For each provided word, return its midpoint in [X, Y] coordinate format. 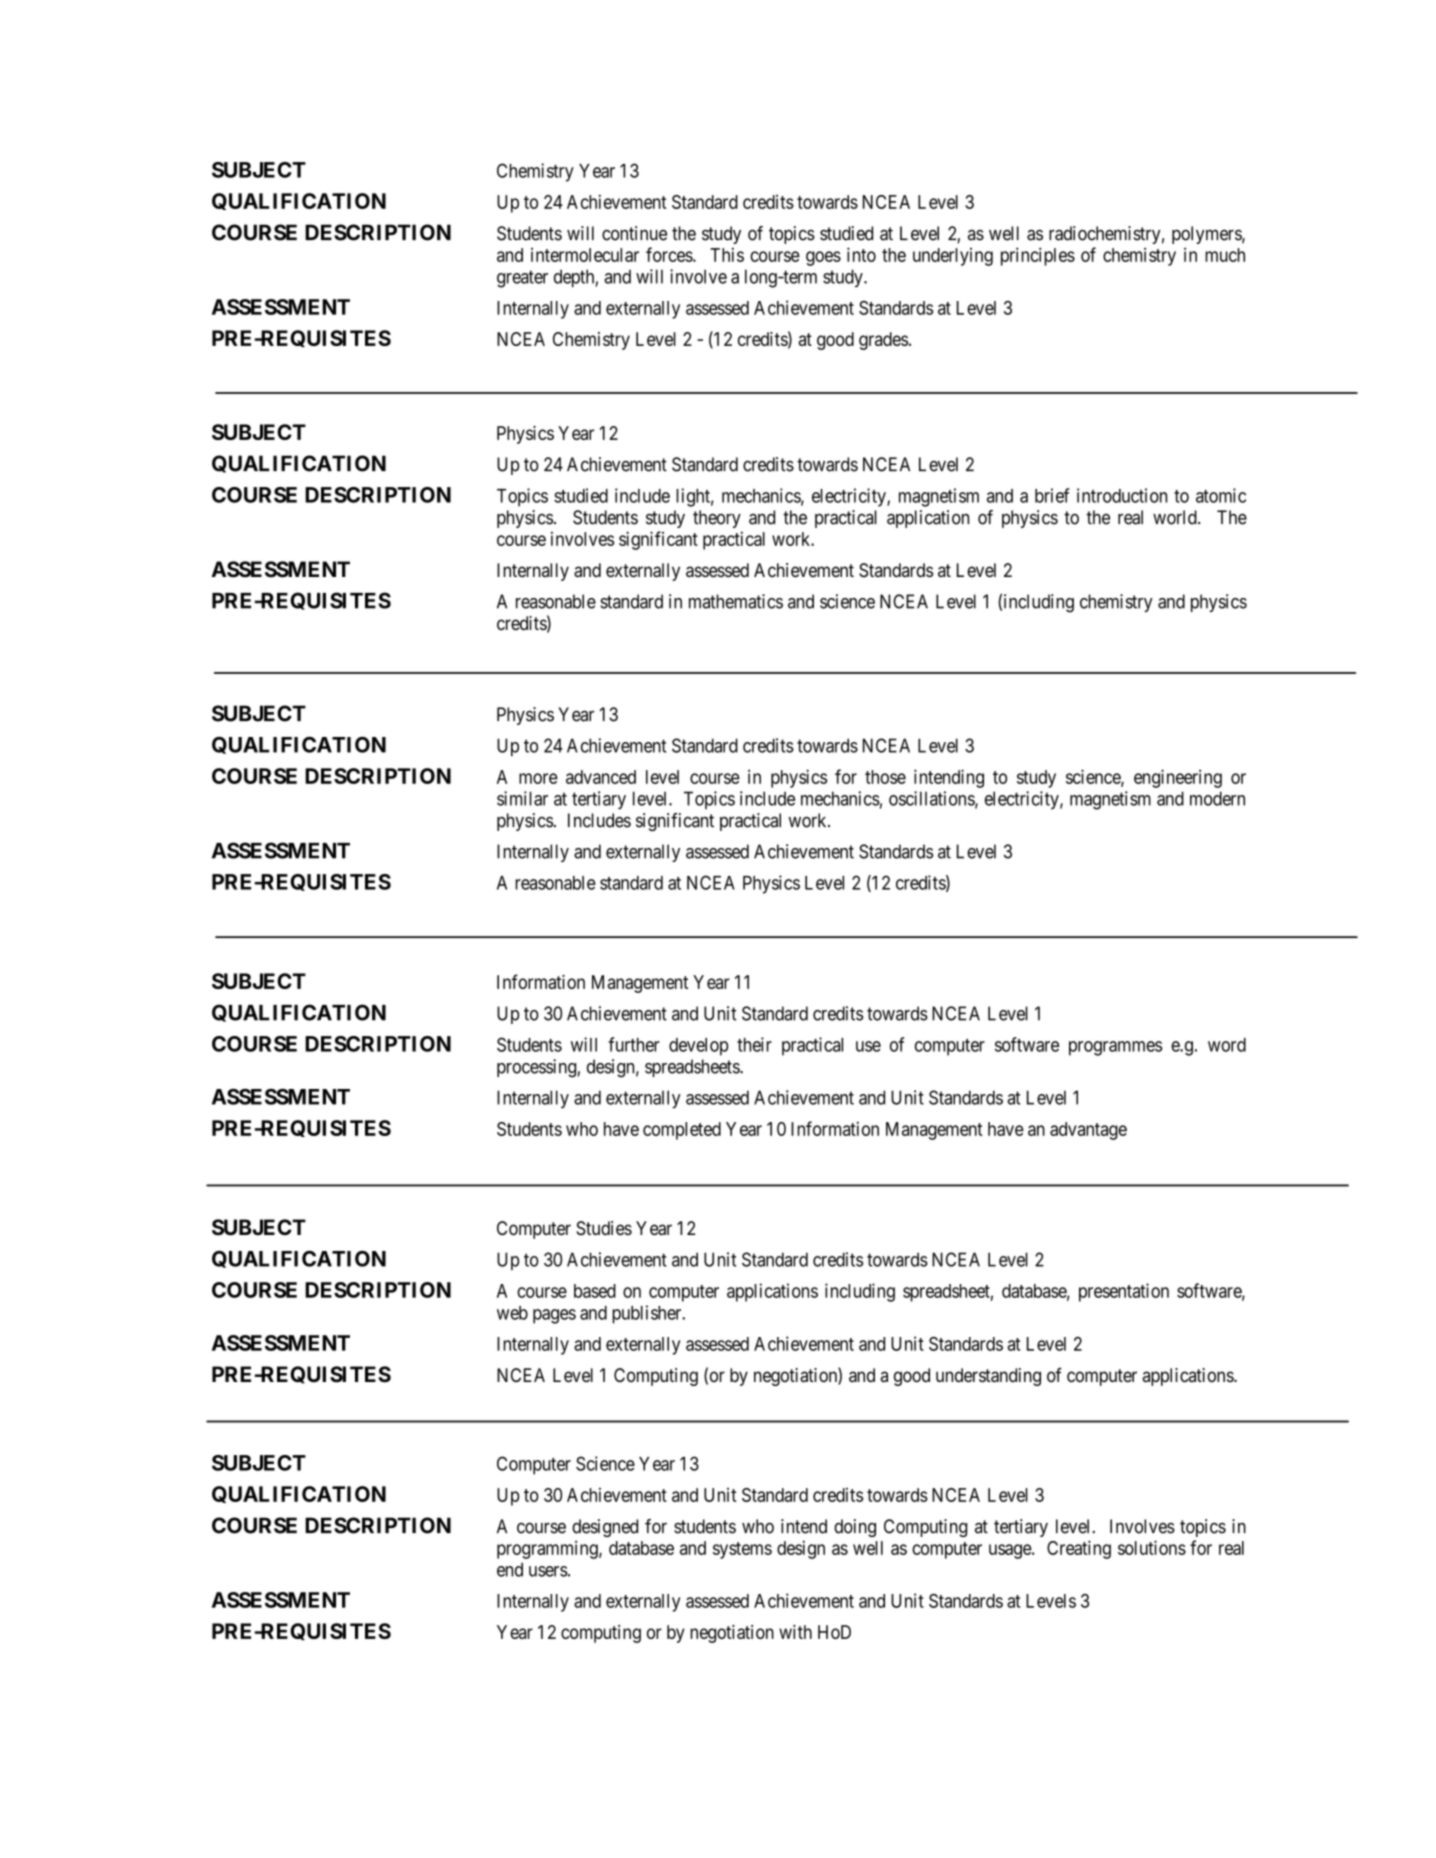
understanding [988, 1377]
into [861, 254]
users [548, 1571]
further [634, 1044]
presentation [1124, 1292]
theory [717, 519]
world [1176, 517]
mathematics [736, 601]
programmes [1115, 1048]
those [885, 777]
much [1225, 255]
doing [855, 1528]
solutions [1152, 1547]
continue [634, 233]
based [595, 1291]
